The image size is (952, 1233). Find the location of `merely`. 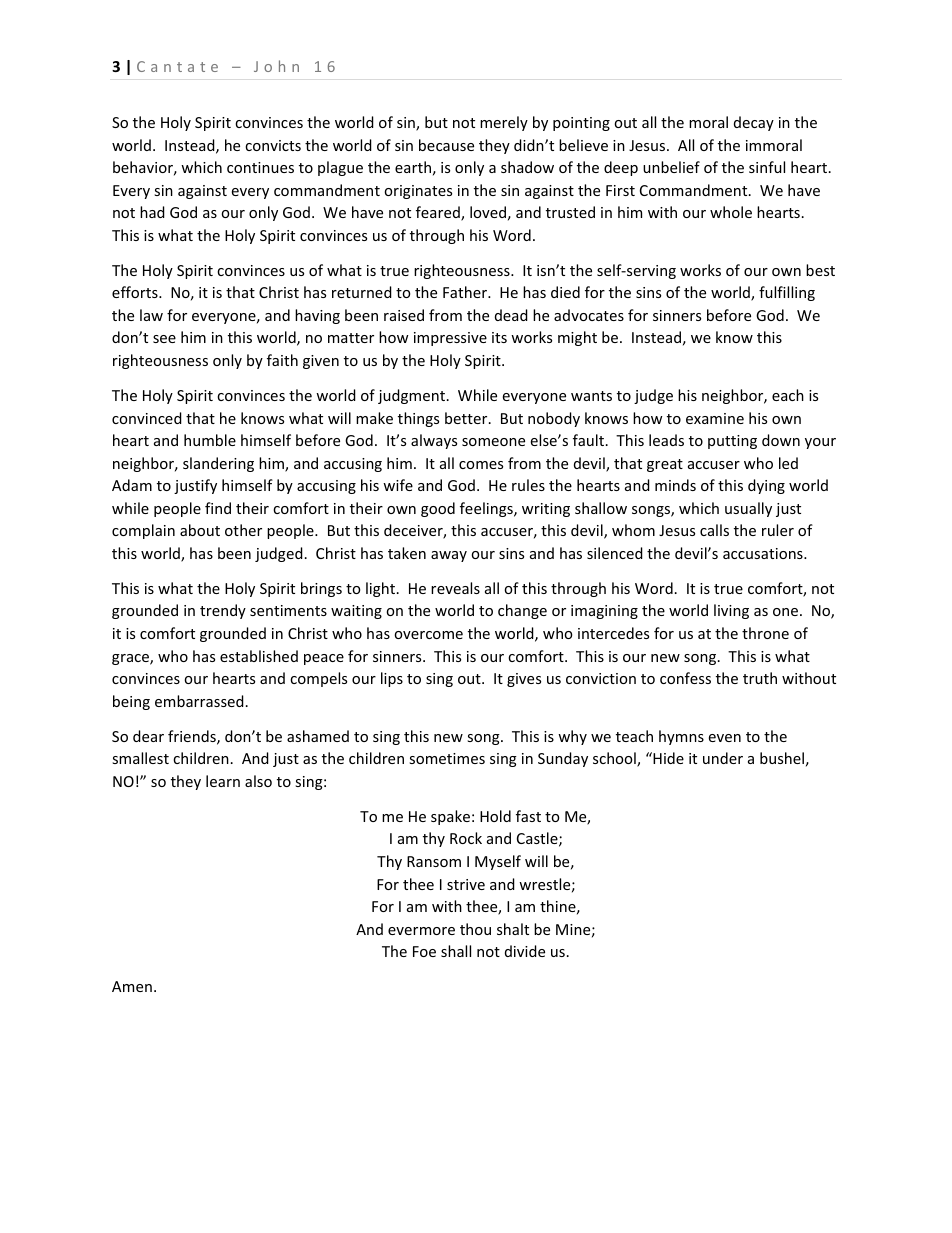

merely is located at coordinates (504, 123).
